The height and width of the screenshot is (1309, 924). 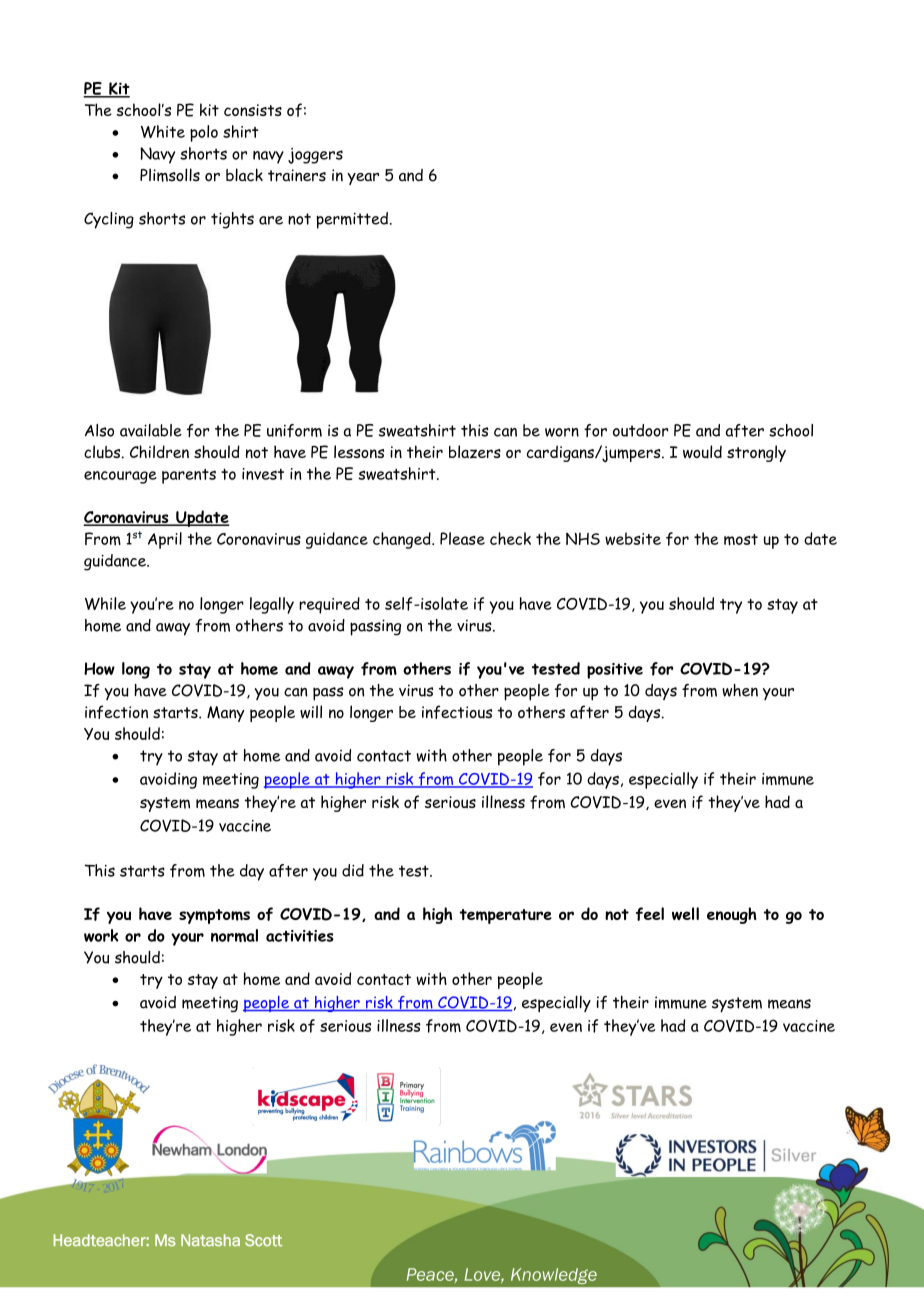 What do you see at coordinates (457, 712) in the screenshot?
I see `infectious` at bounding box center [457, 712].
